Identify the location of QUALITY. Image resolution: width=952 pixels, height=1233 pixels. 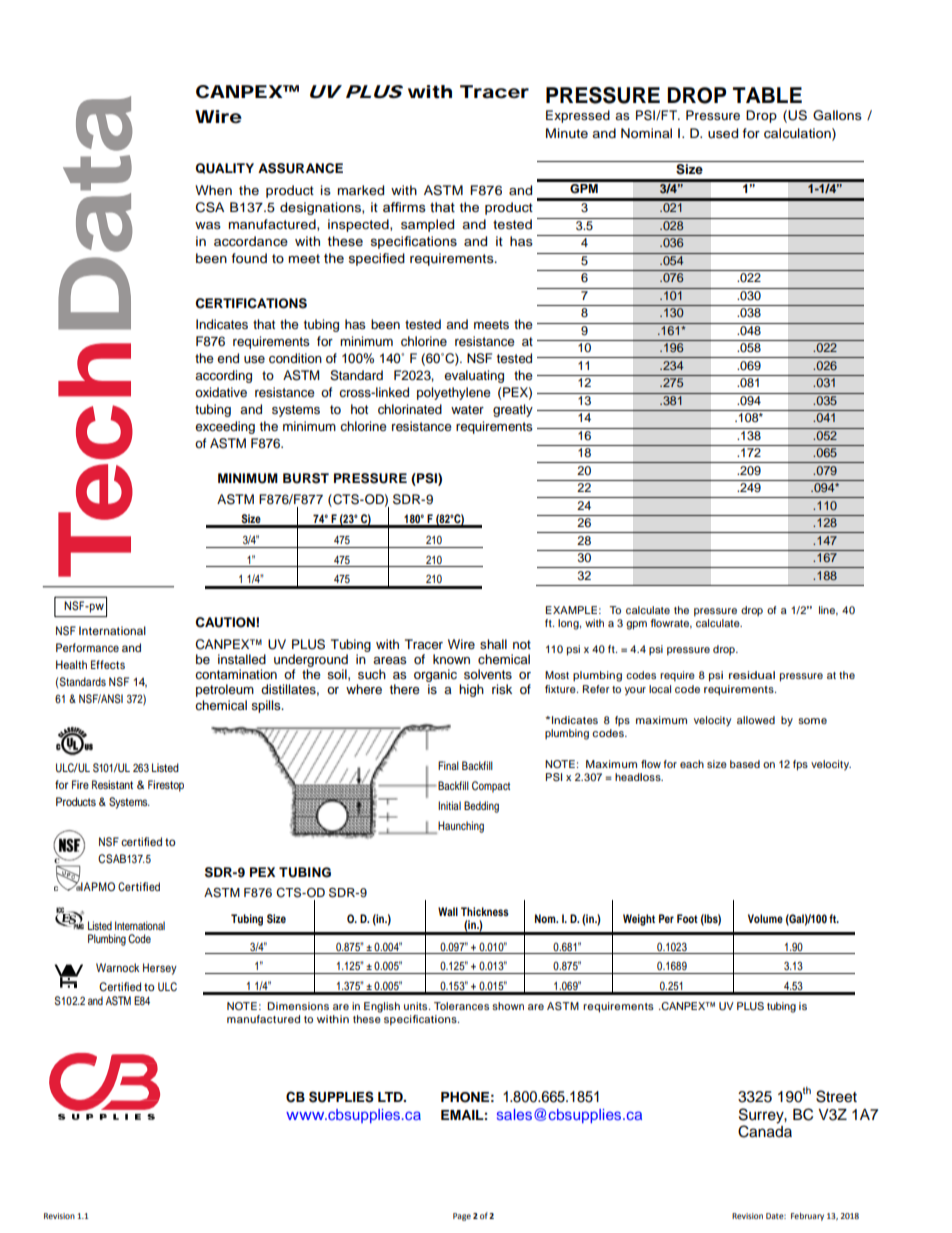
(225, 168).
